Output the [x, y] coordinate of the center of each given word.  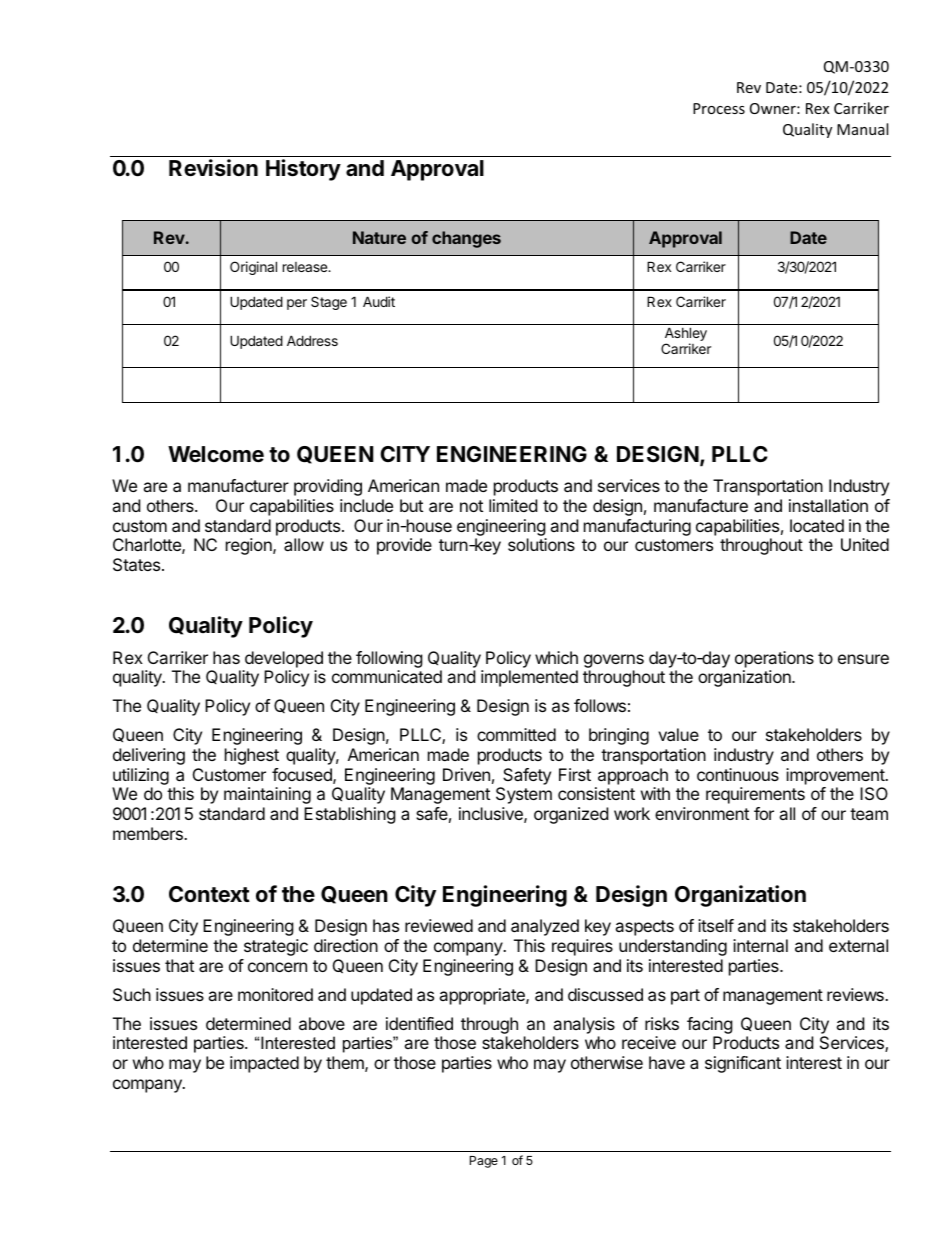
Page [484, 1162]
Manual [862, 129]
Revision [213, 168]
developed [284, 659]
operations [774, 659]
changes [466, 239]
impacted [264, 1064]
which [556, 657]
